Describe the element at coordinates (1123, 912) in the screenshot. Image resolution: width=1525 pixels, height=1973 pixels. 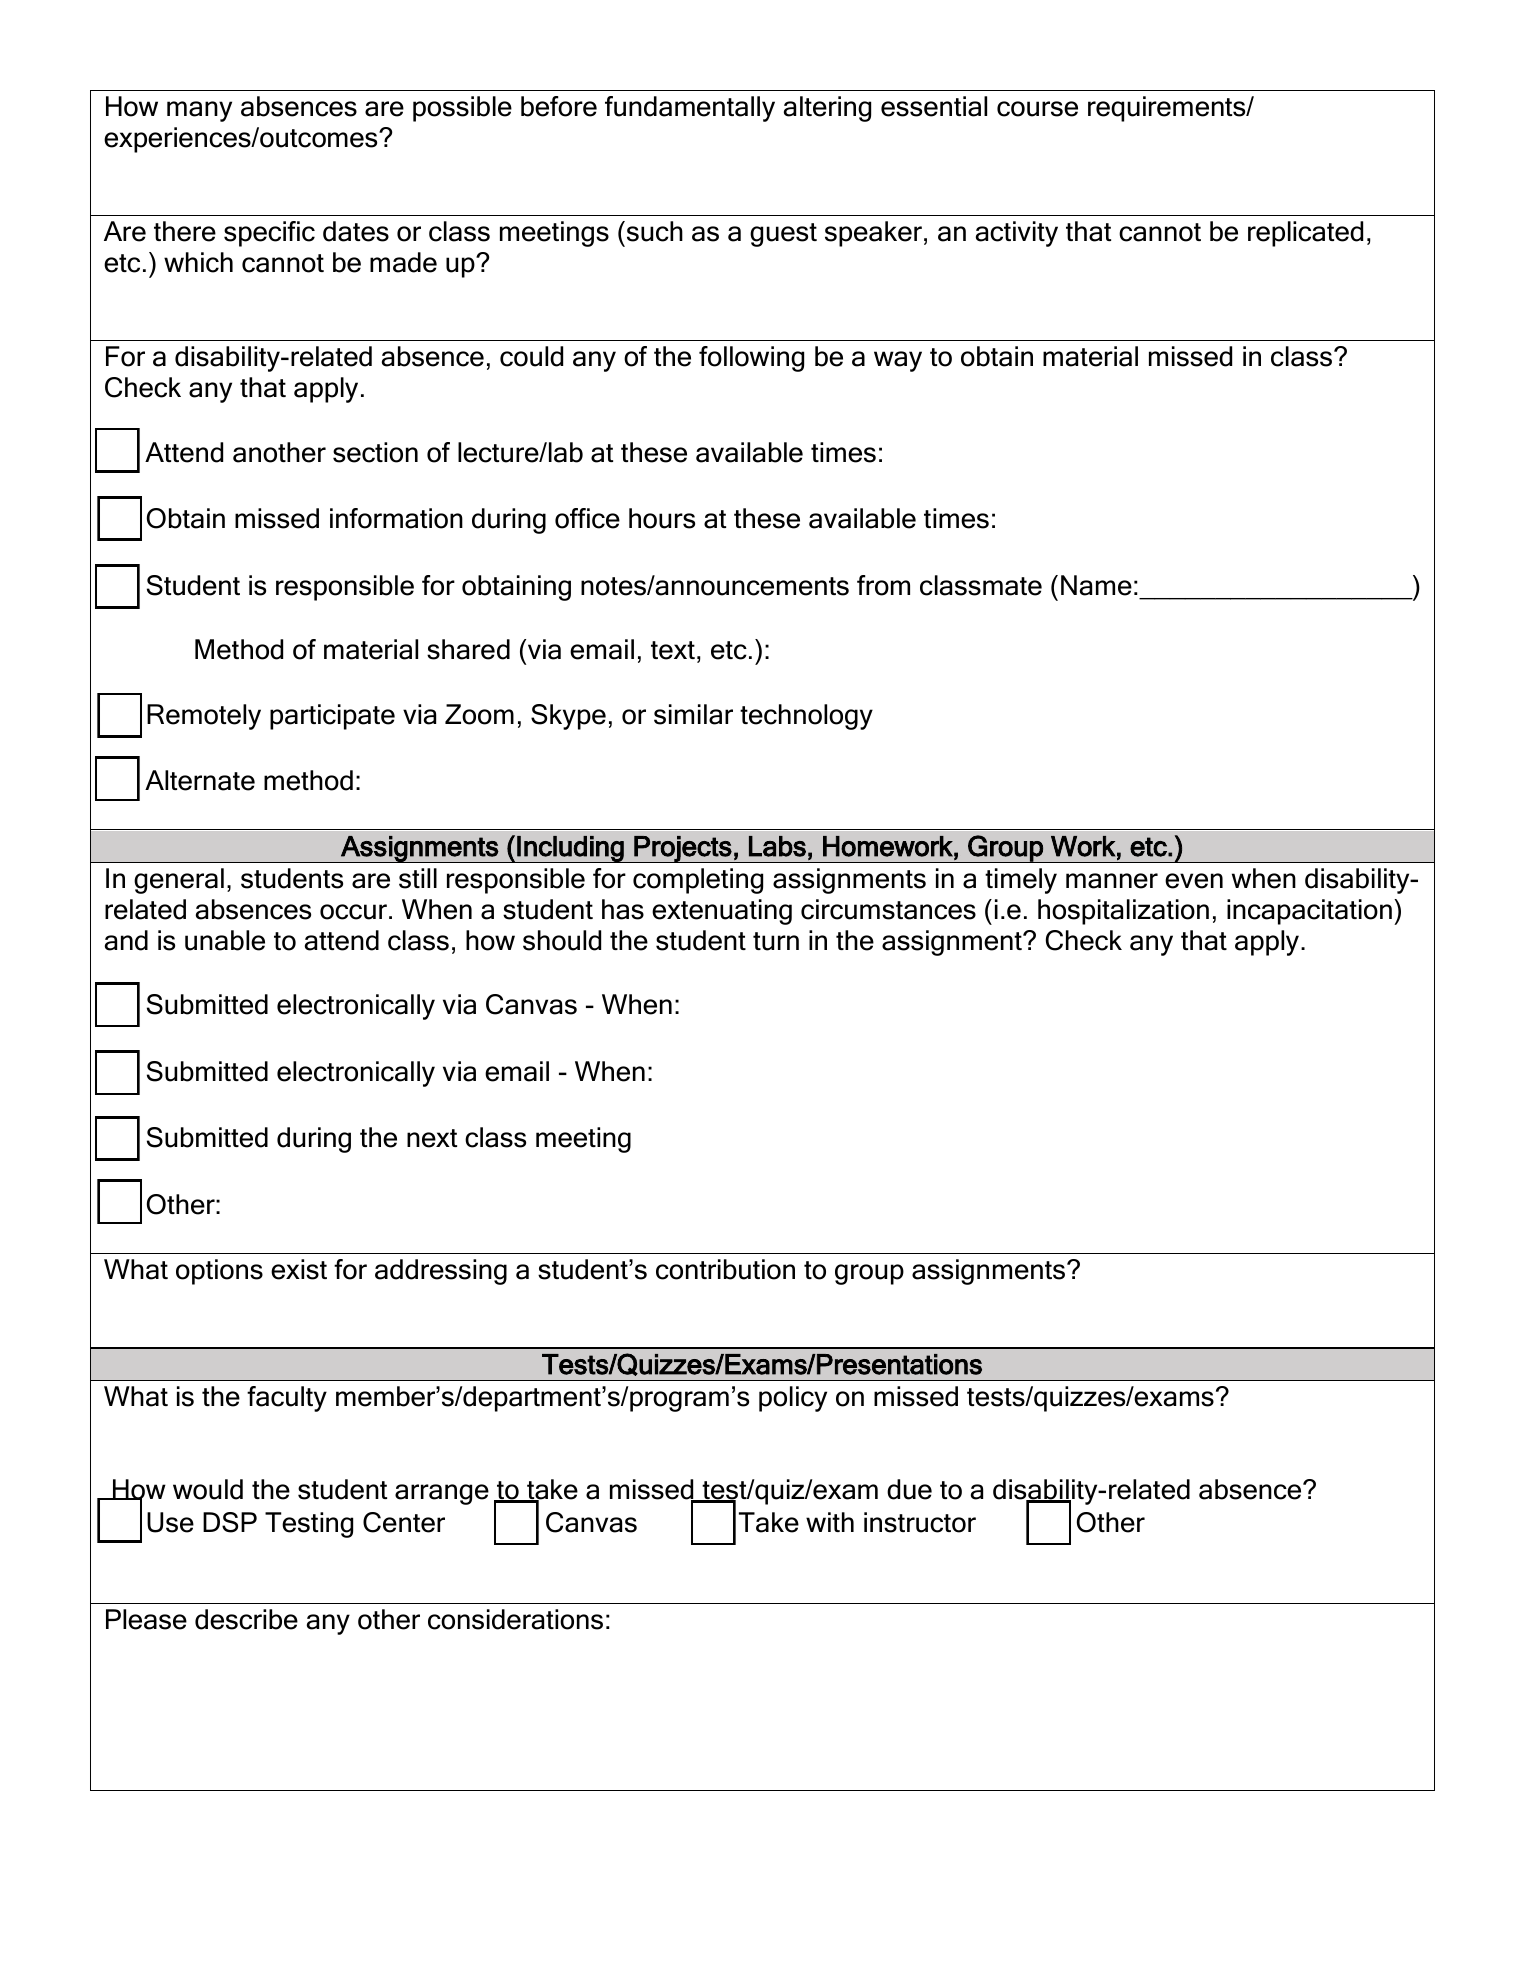
I see `hospitalization` at that location.
